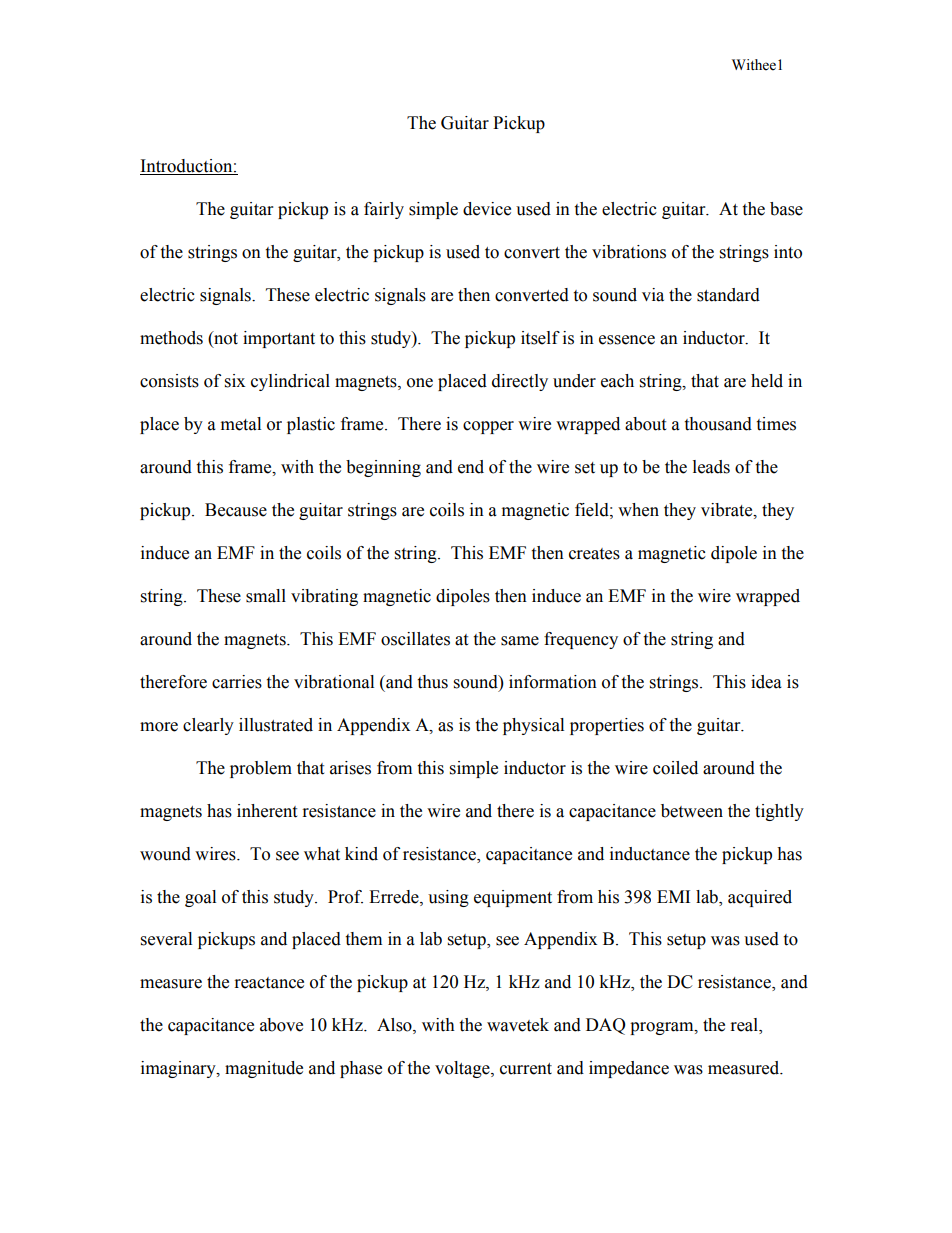  What do you see at coordinates (384, 210) in the page?
I see `fairly` at bounding box center [384, 210].
